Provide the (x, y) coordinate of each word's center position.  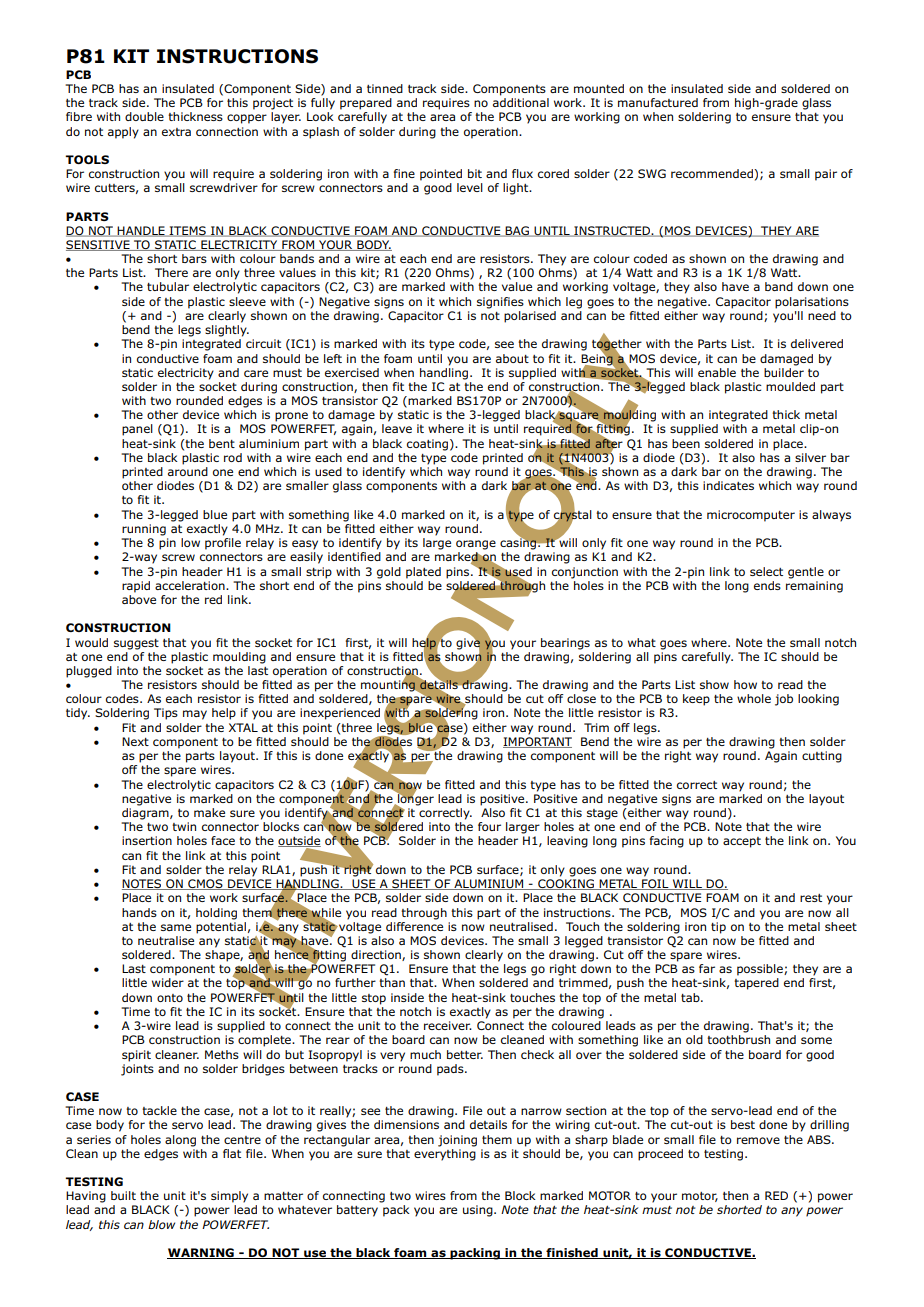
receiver (448, 1025)
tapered (756, 984)
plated (423, 573)
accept (742, 842)
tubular (168, 286)
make (209, 812)
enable (717, 372)
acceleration (191, 584)
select (766, 571)
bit (475, 173)
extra (176, 132)
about (512, 358)
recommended (713, 173)
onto (170, 998)
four (489, 826)
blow (161, 1224)
